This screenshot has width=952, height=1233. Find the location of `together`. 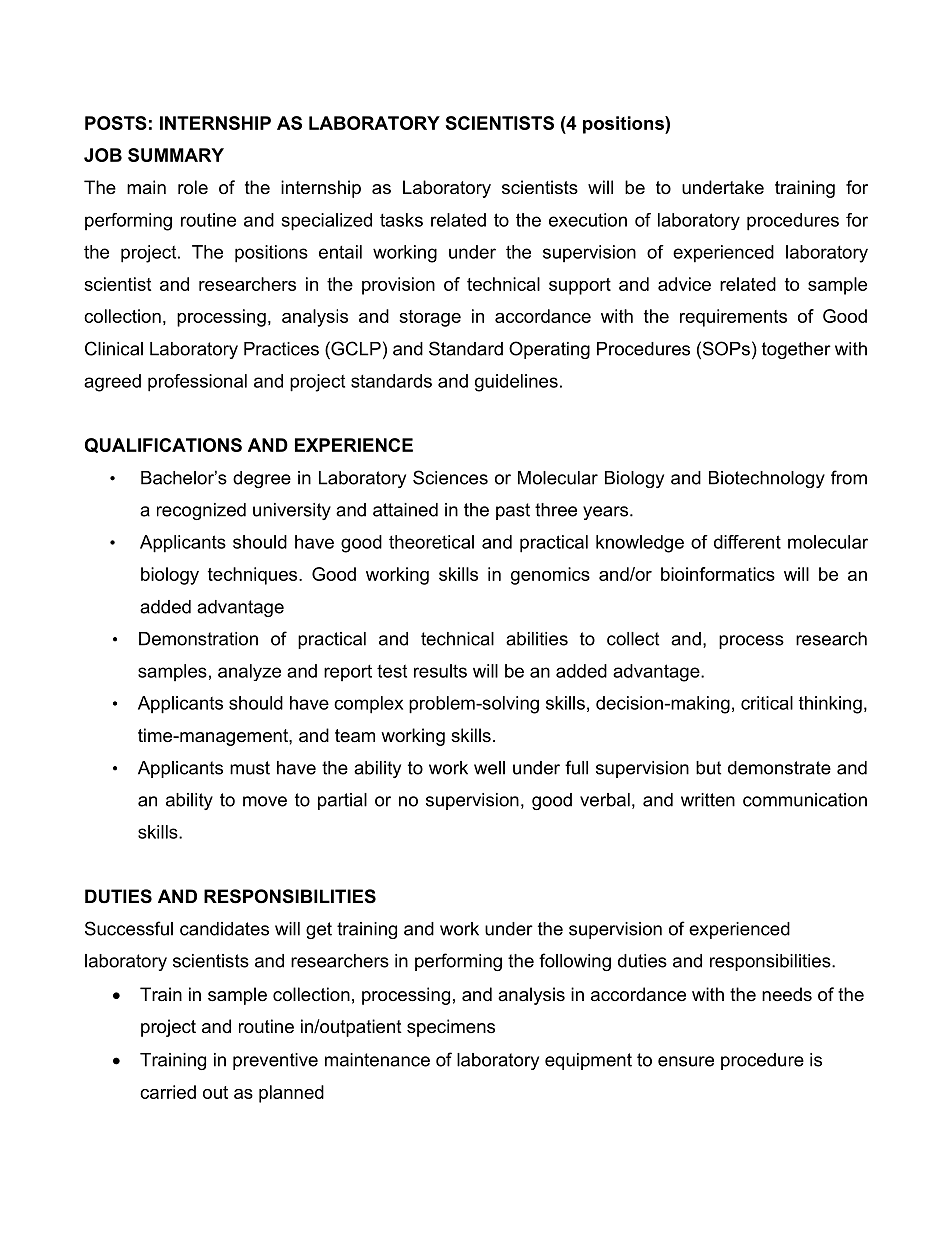

together is located at coordinates (796, 350).
